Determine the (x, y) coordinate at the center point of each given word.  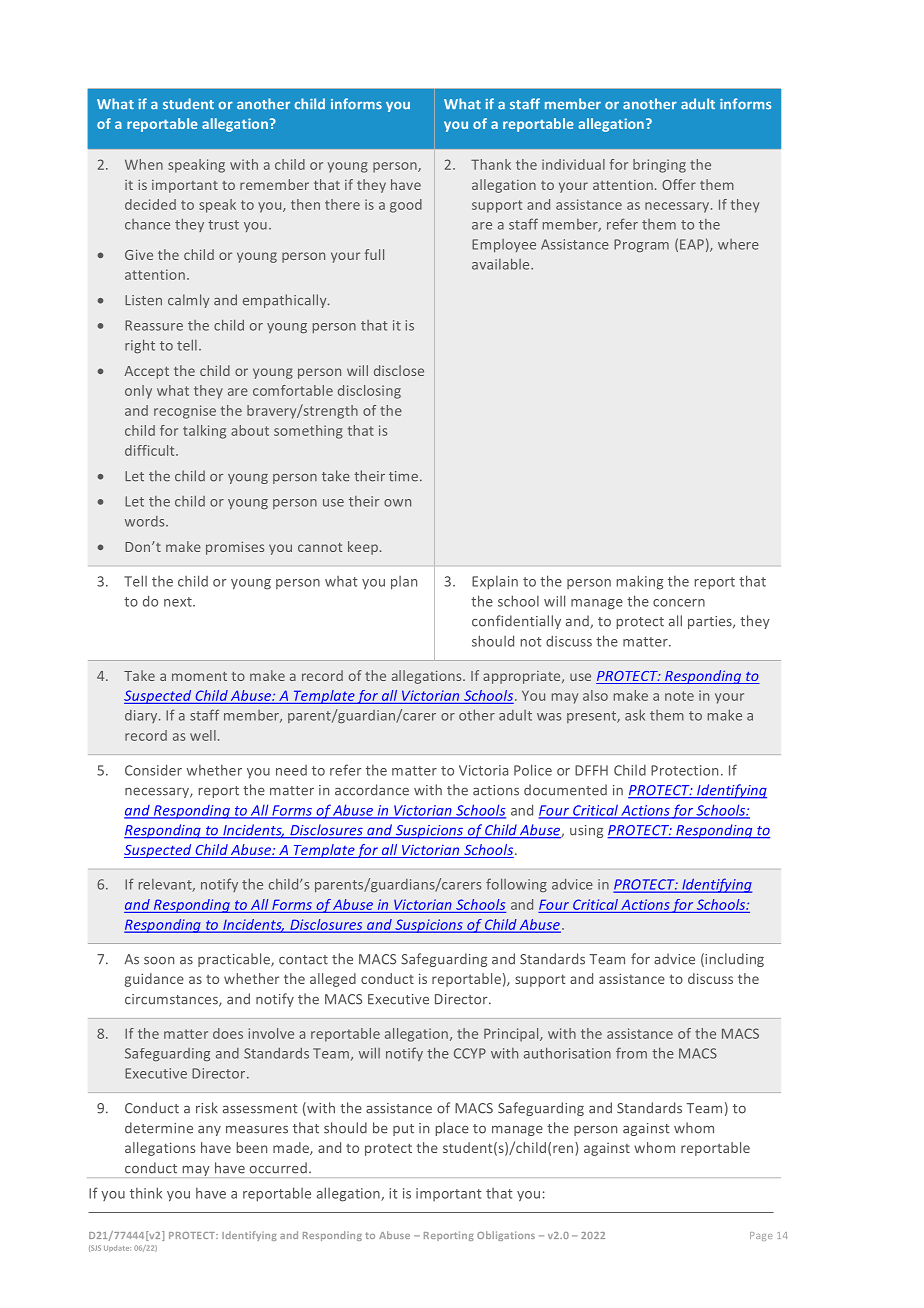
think (146, 1193)
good (406, 206)
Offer (679, 184)
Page (761, 1236)
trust (223, 225)
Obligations (506, 1236)
